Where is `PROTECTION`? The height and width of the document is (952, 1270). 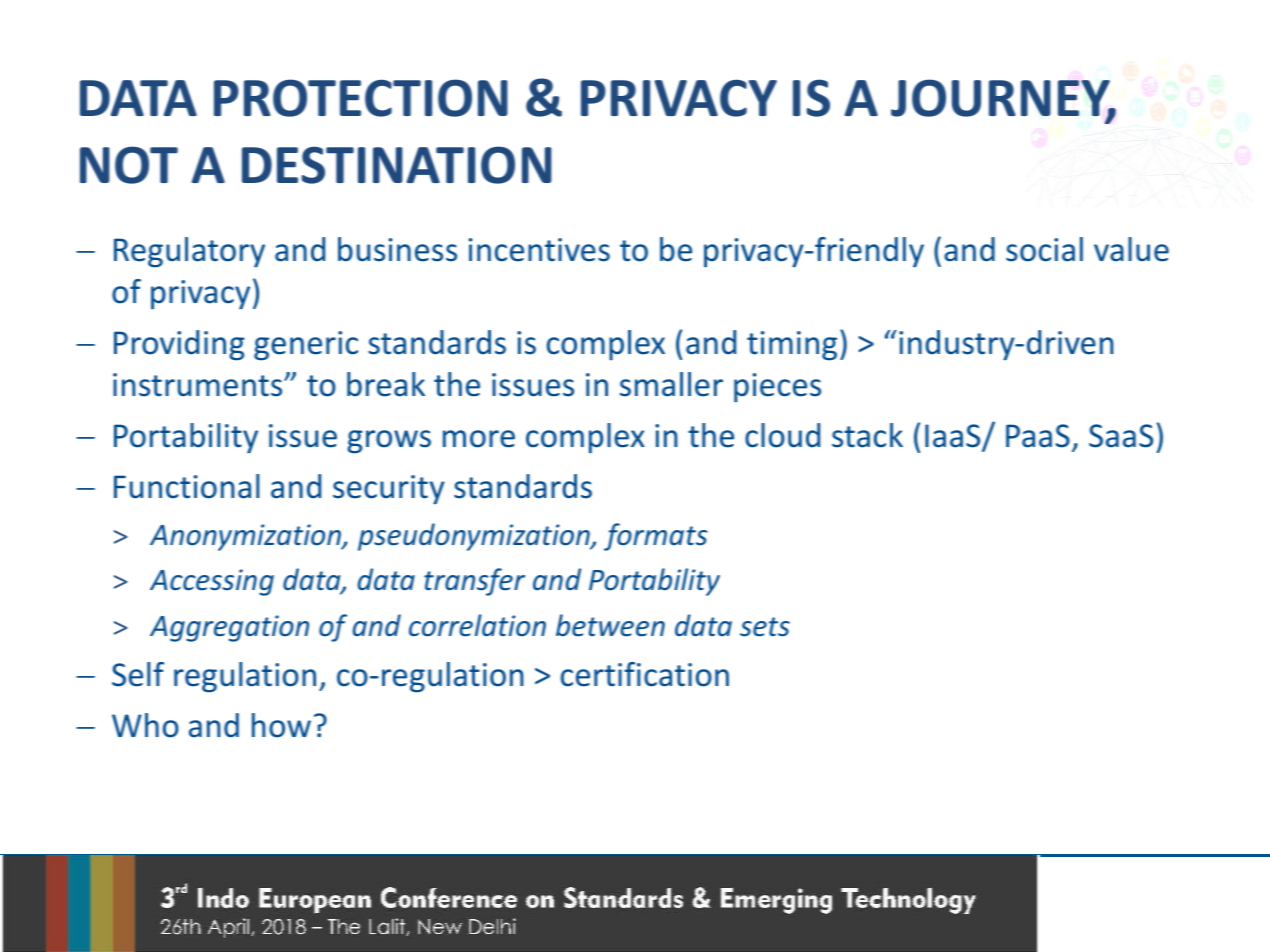
PROTECTION is located at coordinates (361, 98).
